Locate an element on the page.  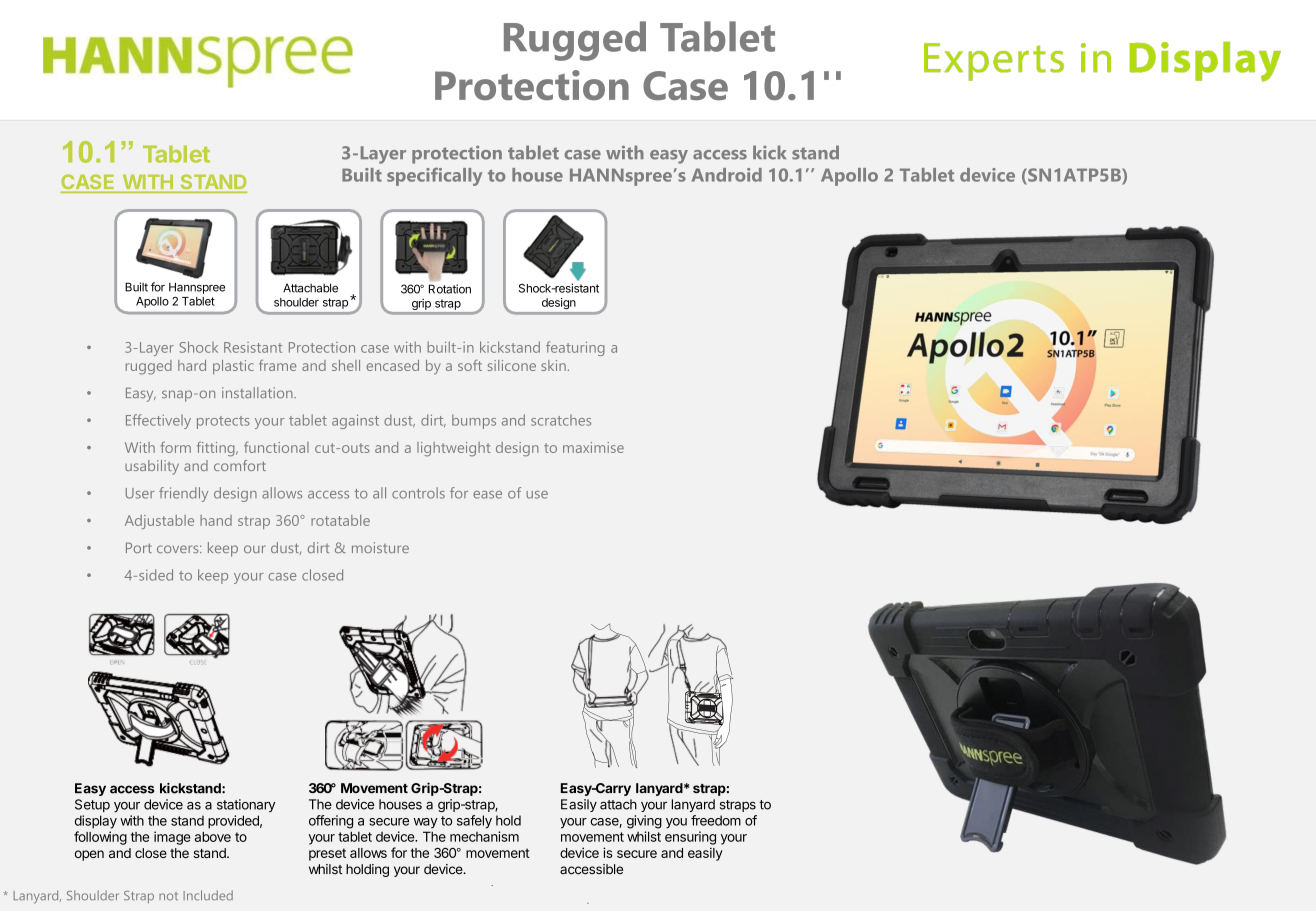
specifically is located at coordinates (434, 176).
